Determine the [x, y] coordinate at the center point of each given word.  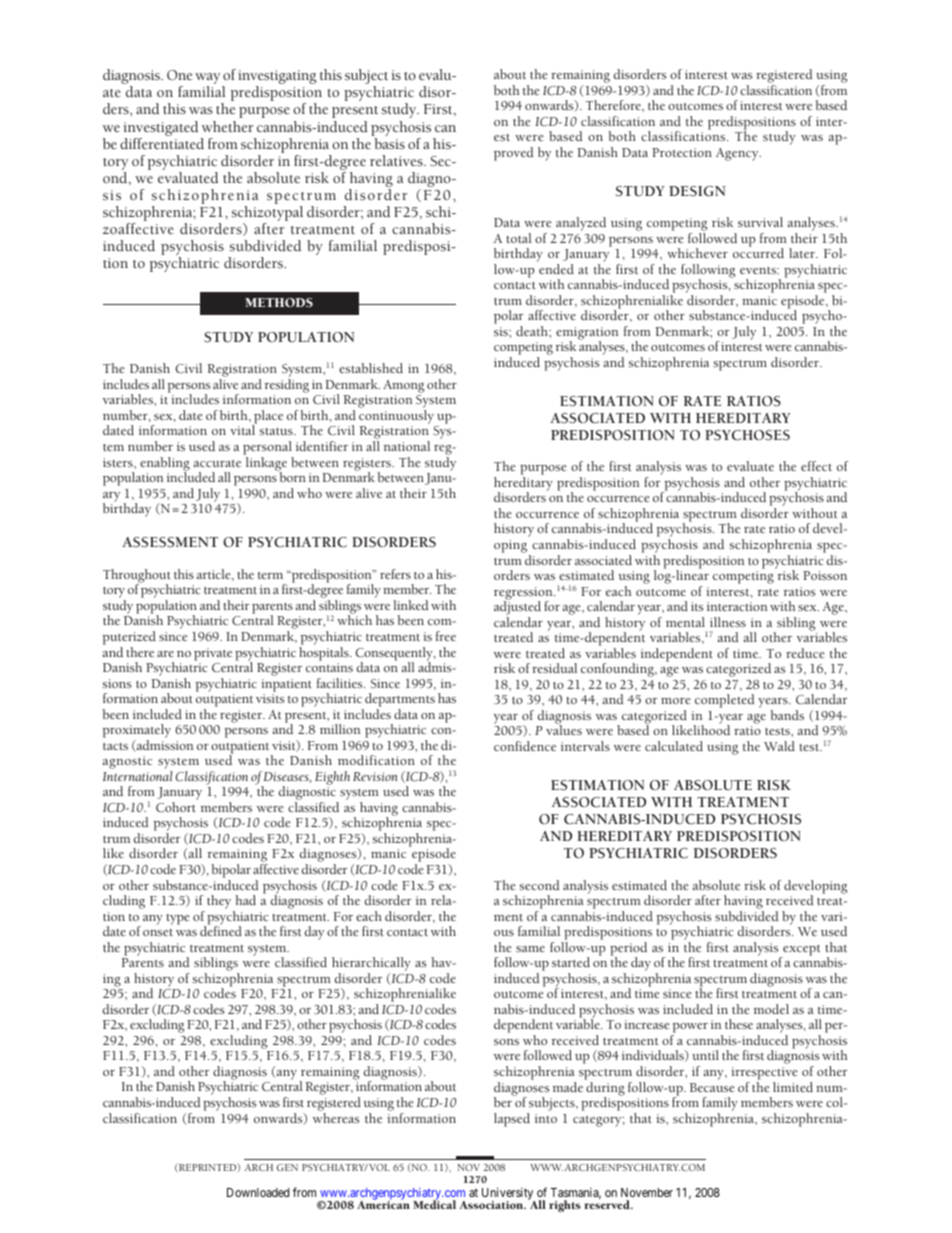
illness [728, 622]
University [508, 1194]
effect [816, 466]
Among [404, 386]
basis [389, 143]
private [213, 654]
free [446, 636]
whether [227, 126]
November [647, 1192]
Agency [738, 154]
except [801, 951]
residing [287, 386]
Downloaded [258, 1192]
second [539, 885]
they [219, 902]
